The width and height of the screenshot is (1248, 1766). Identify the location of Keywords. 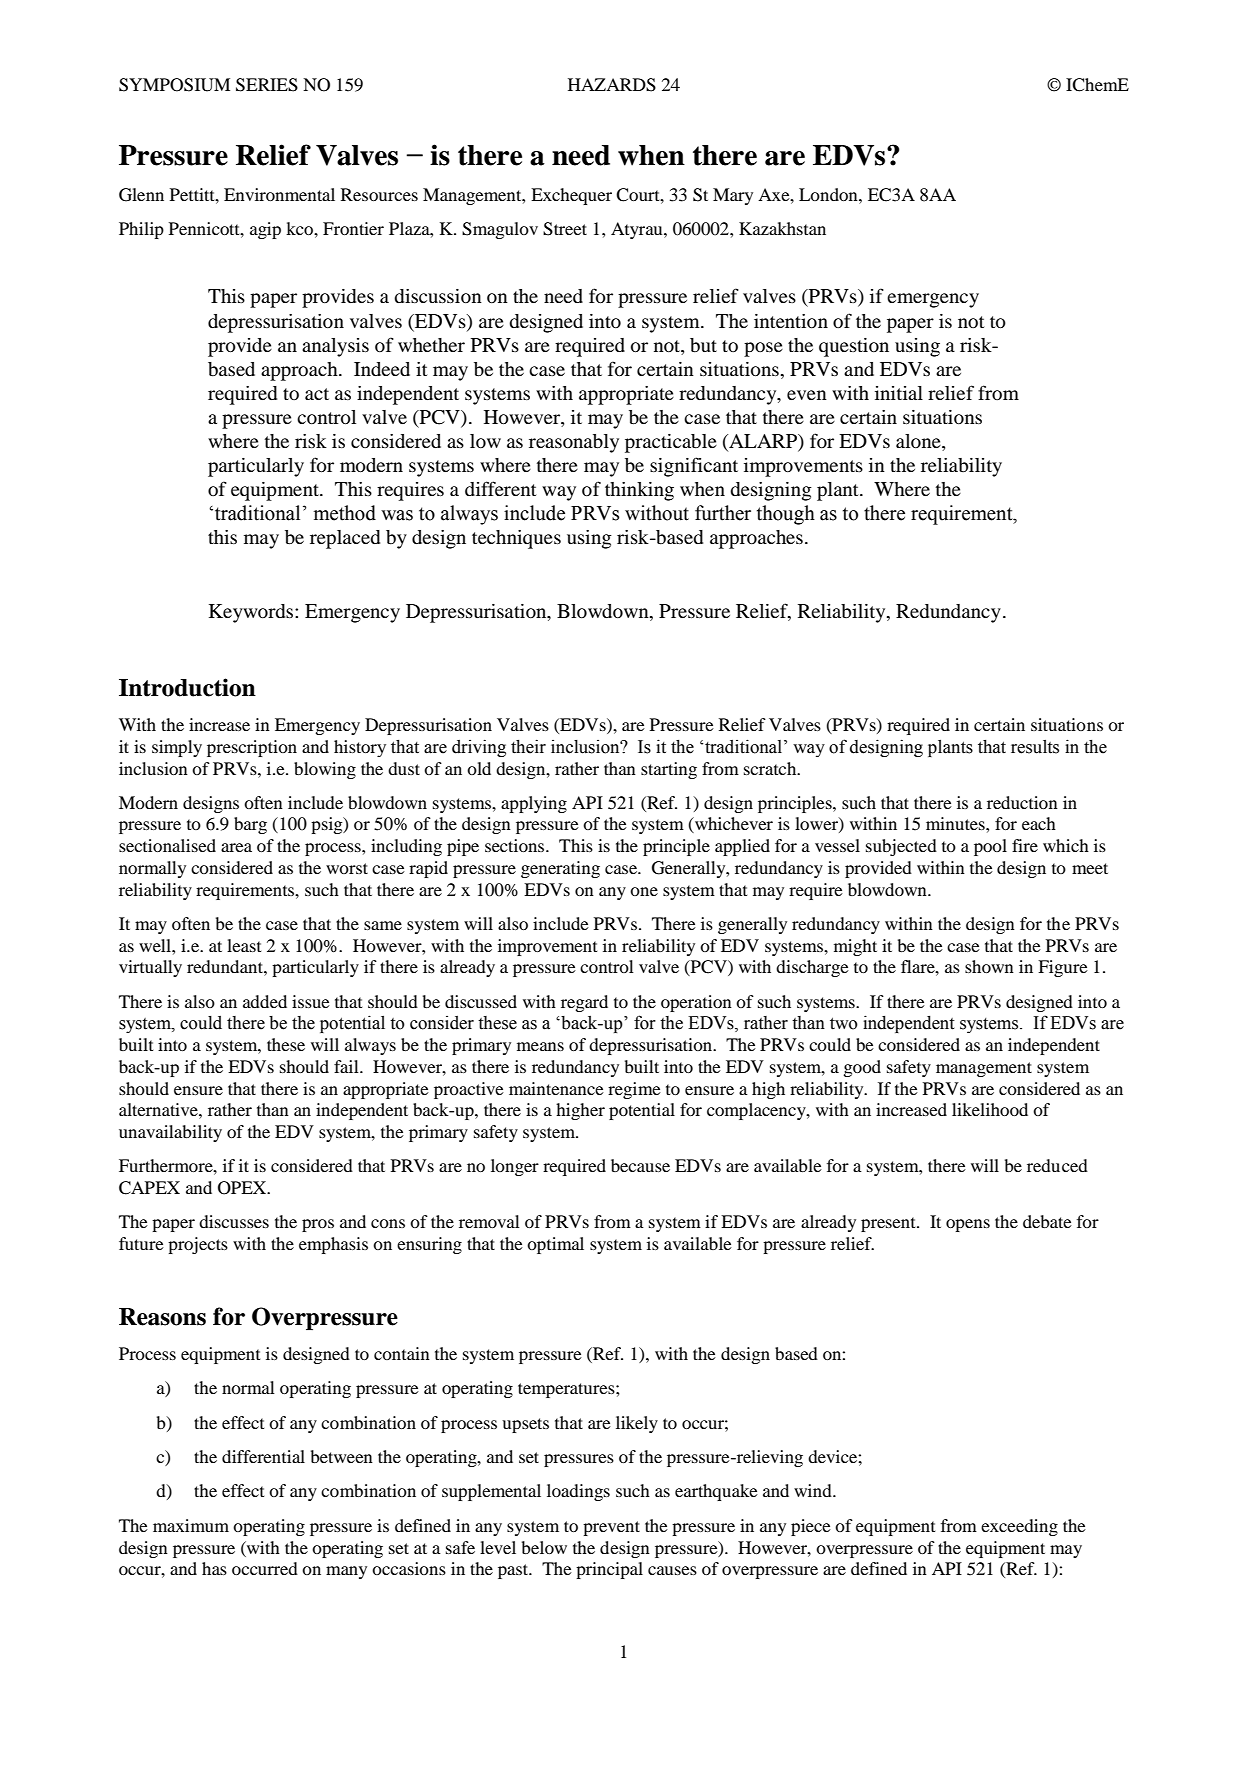
(252, 613).
